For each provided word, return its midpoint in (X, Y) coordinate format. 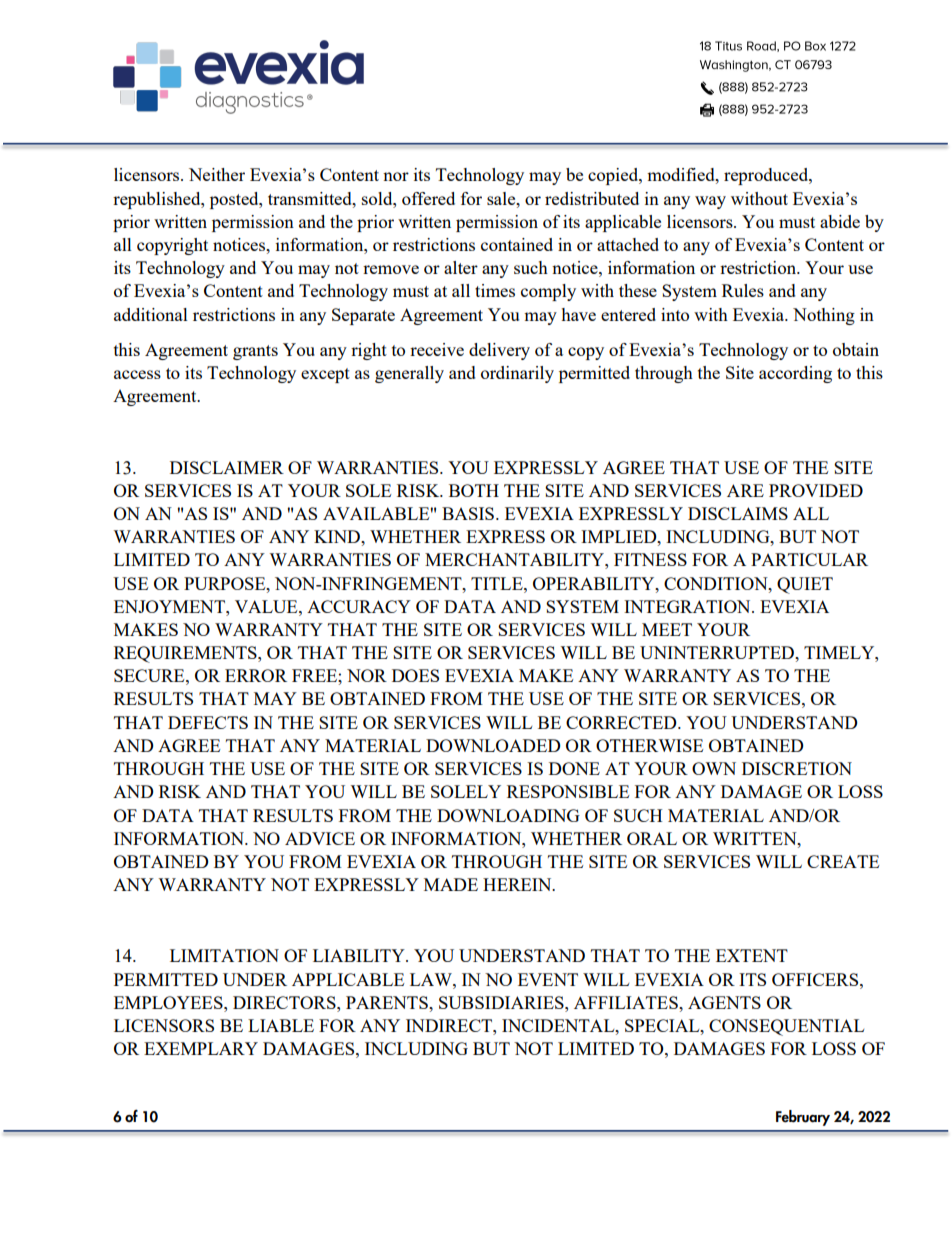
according (795, 374)
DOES (415, 675)
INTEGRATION (688, 606)
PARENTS (388, 1002)
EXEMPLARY (201, 1048)
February (803, 1118)
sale (502, 198)
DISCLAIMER (227, 467)
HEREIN (518, 884)
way (710, 202)
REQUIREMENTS (186, 654)
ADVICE (320, 838)
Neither (217, 174)
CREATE (843, 861)
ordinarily (517, 374)
